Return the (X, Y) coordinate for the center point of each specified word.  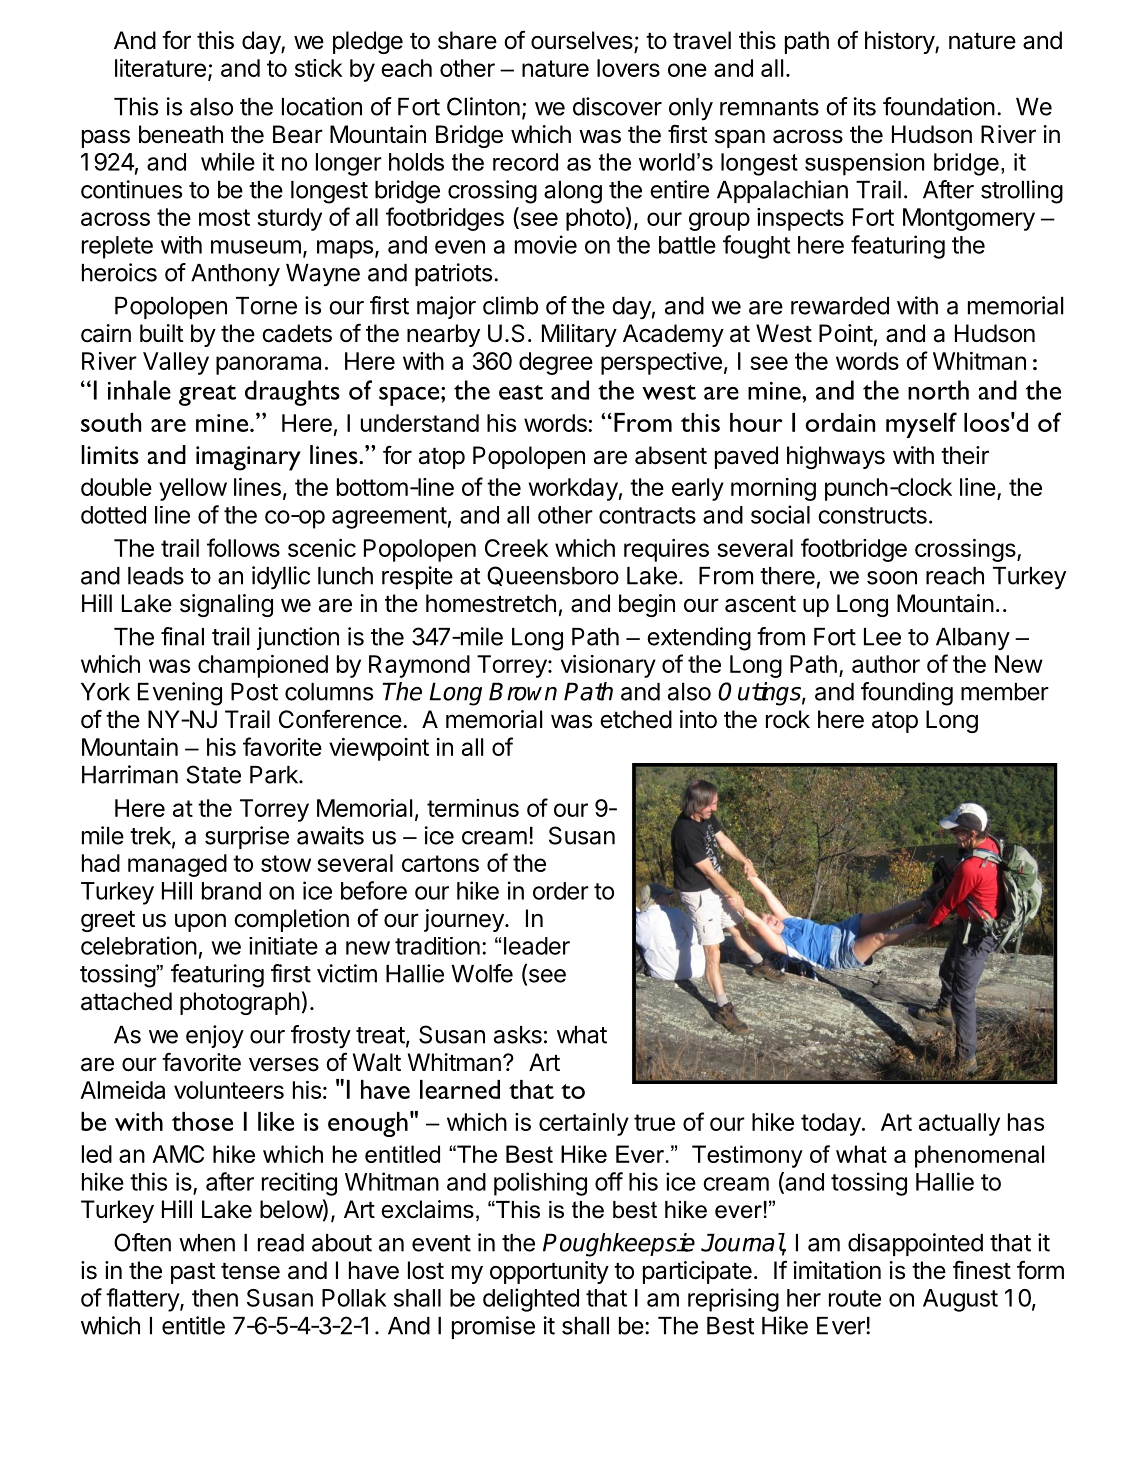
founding (907, 694)
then (215, 1298)
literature (160, 68)
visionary (608, 666)
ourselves (583, 41)
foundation (939, 106)
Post (254, 692)
